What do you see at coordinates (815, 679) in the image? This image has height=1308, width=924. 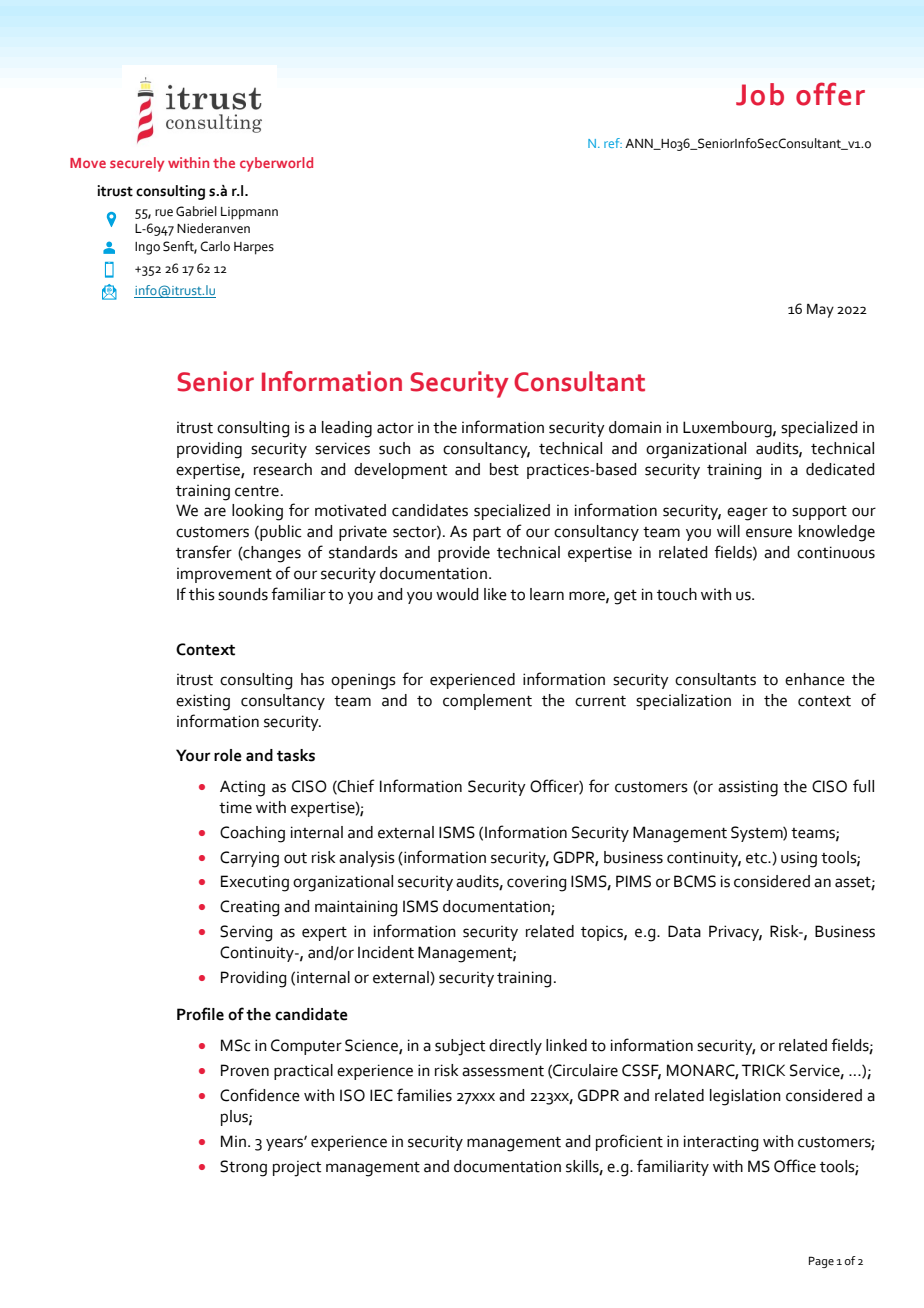 I see `enhance` at bounding box center [815, 679].
